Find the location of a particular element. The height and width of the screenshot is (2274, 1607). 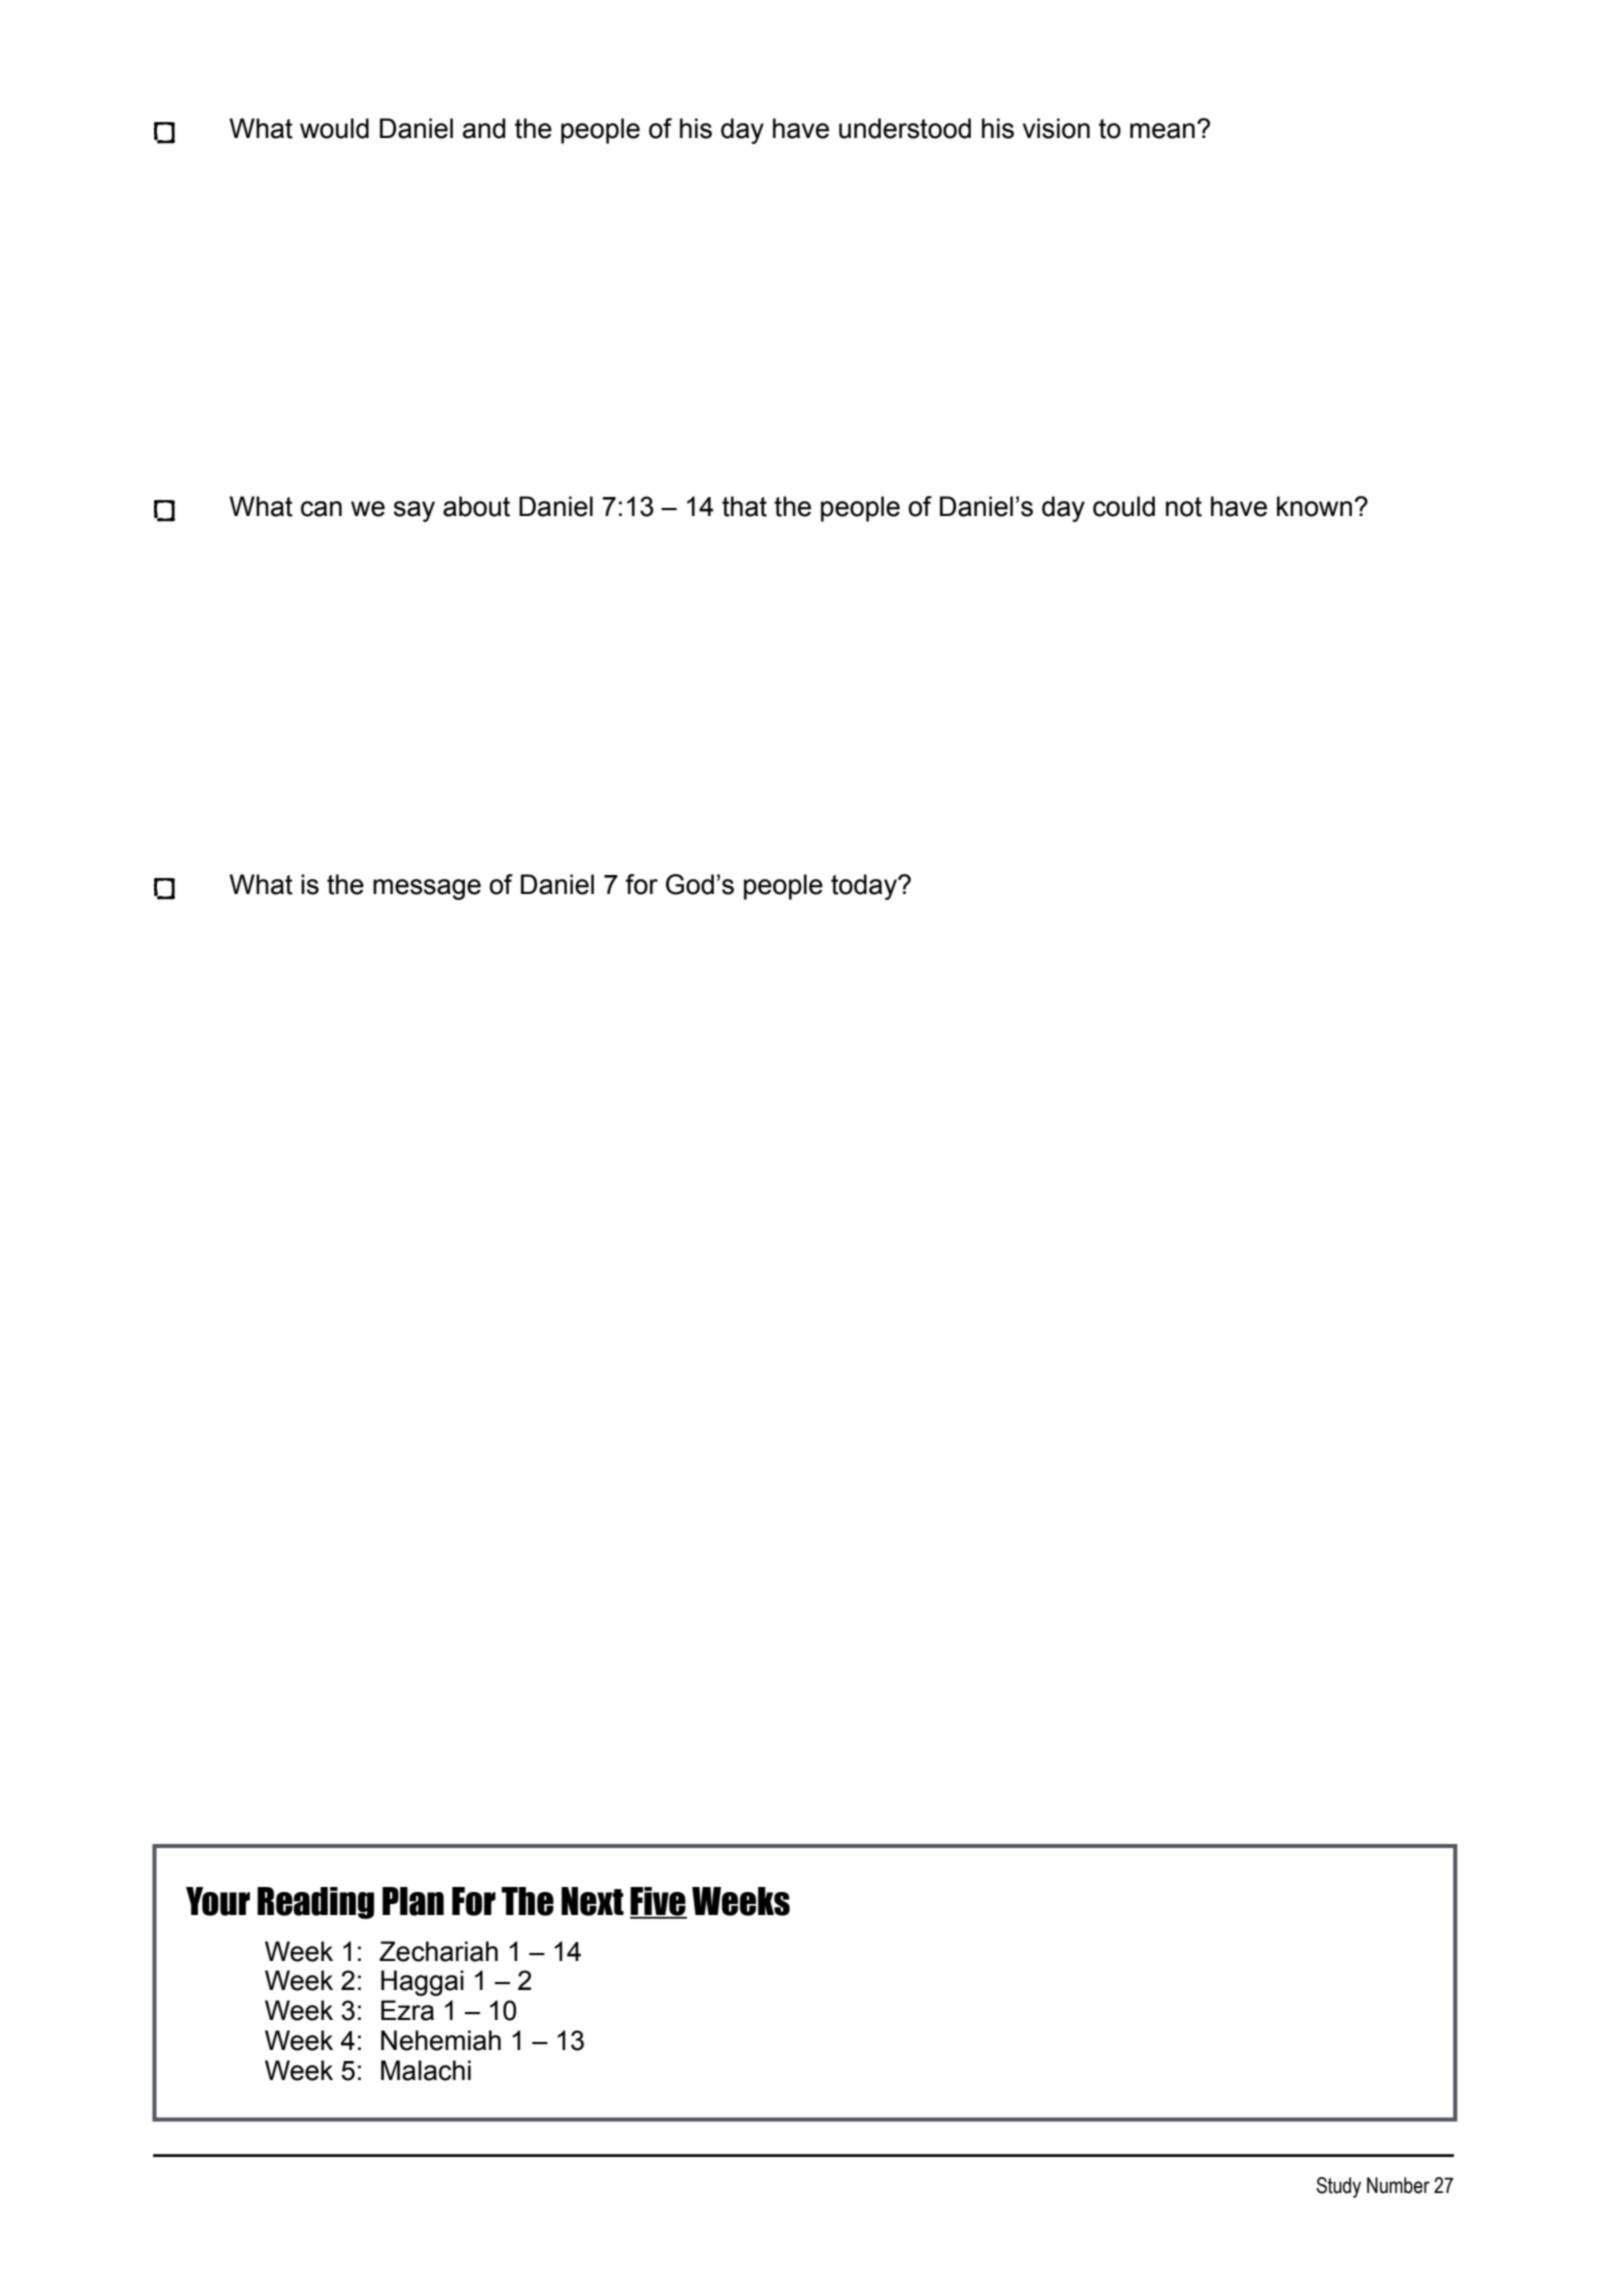

Study is located at coordinates (1338, 2187).
